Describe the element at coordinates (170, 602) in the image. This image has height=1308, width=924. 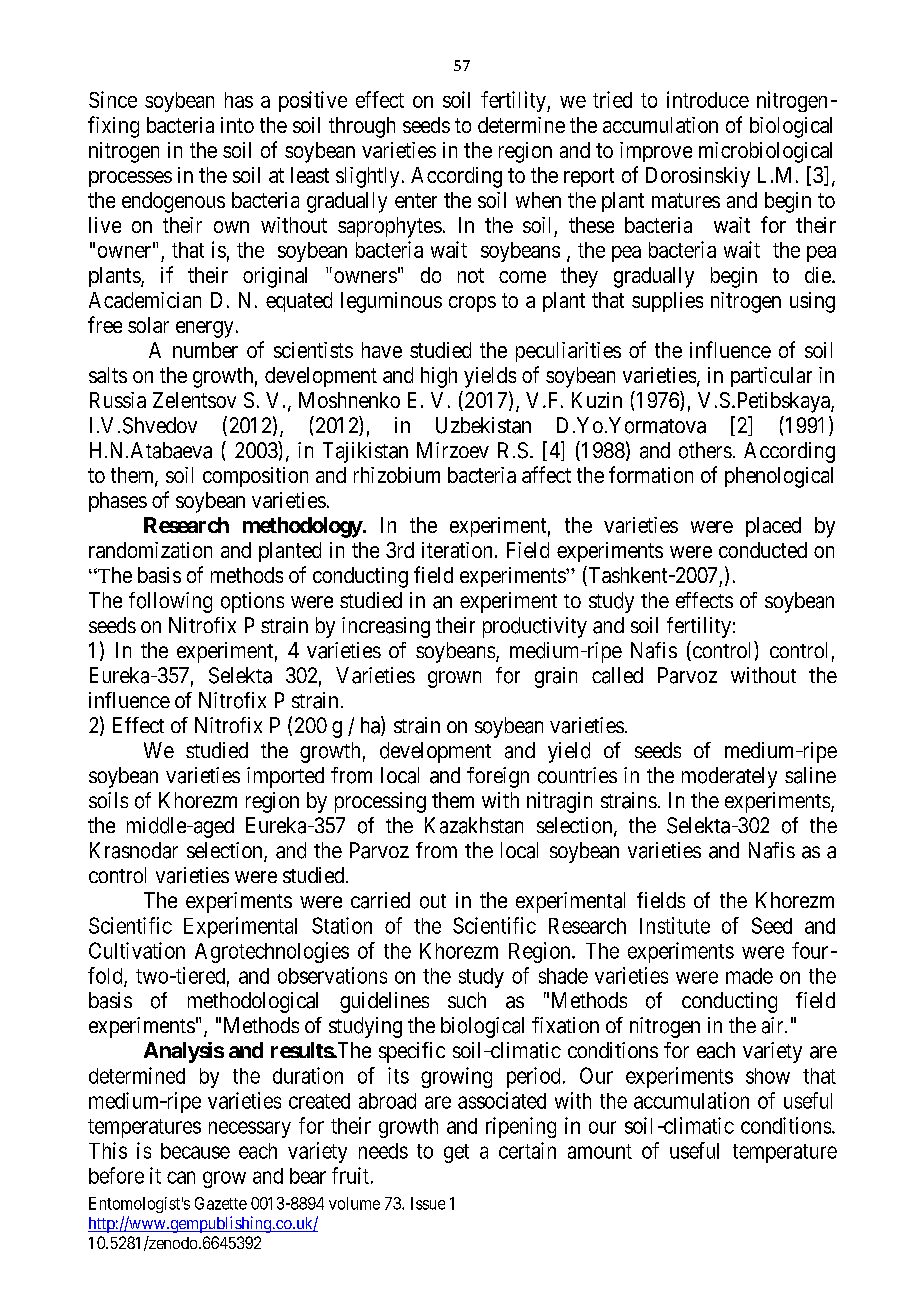
I see `following` at that location.
